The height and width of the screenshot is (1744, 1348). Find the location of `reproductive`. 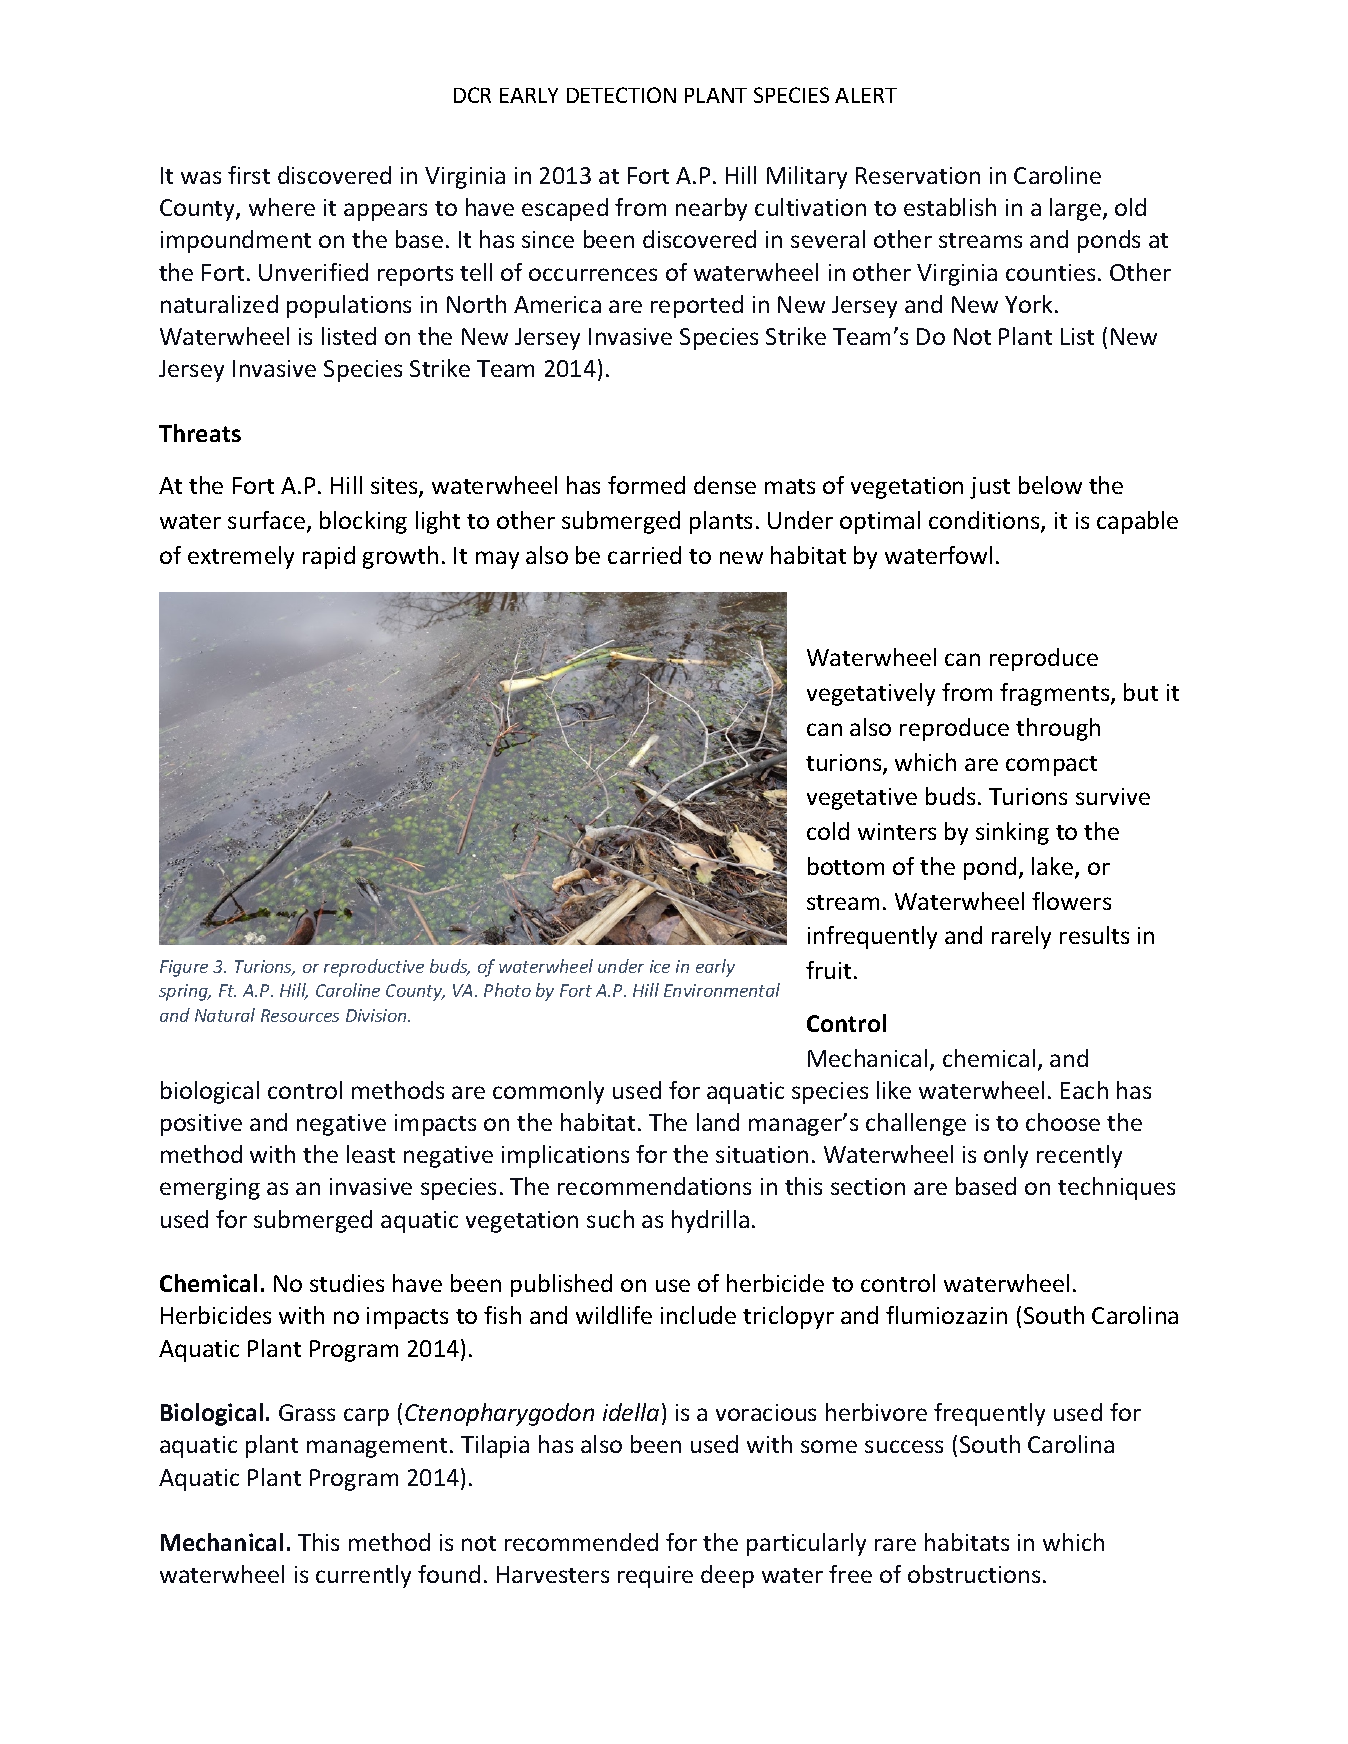

reproductive is located at coordinates (374, 968).
